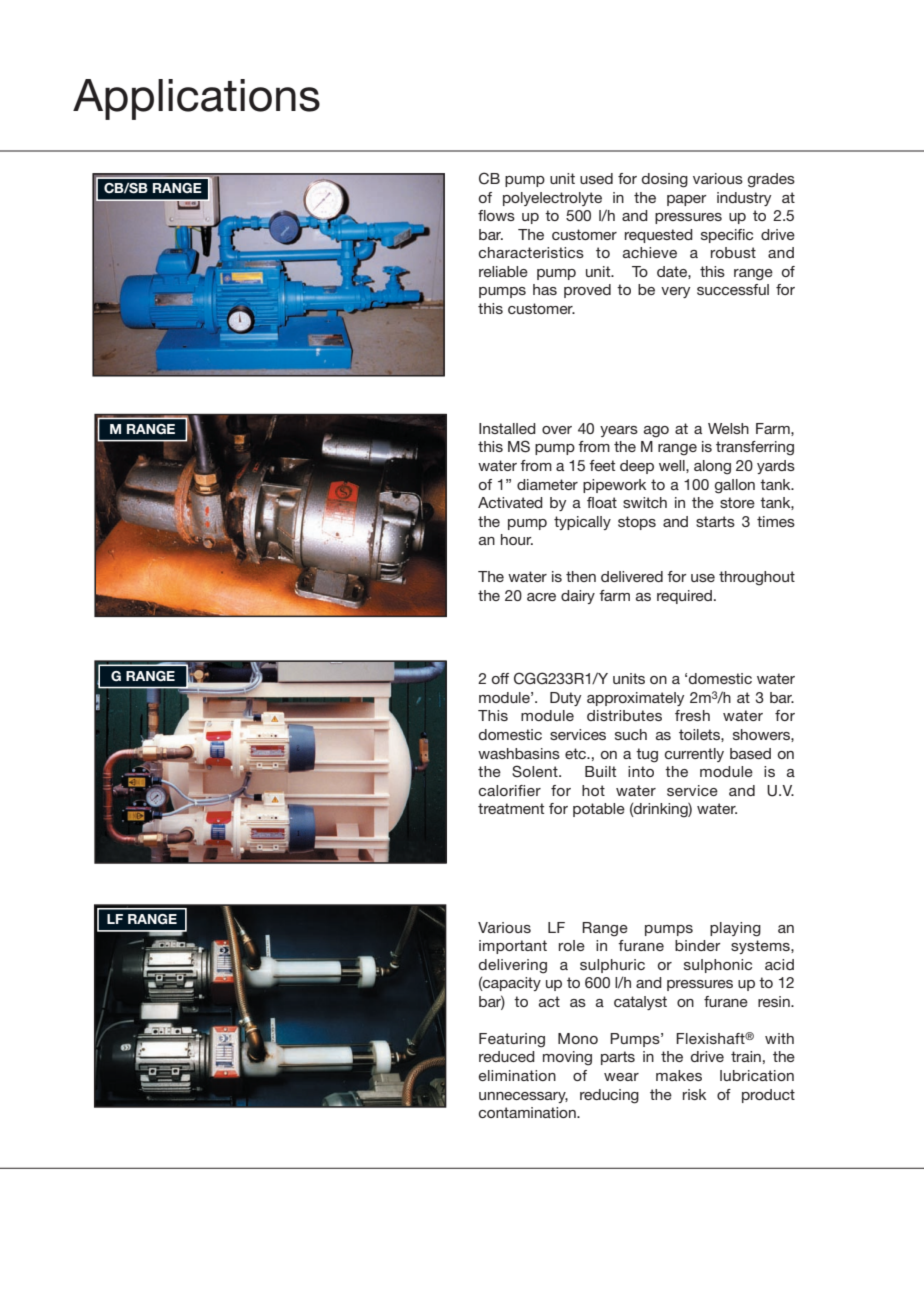 The width and height of the document is (924, 1305). What do you see at coordinates (517, 1075) in the document?
I see `elimination` at bounding box center [517, 1075].
